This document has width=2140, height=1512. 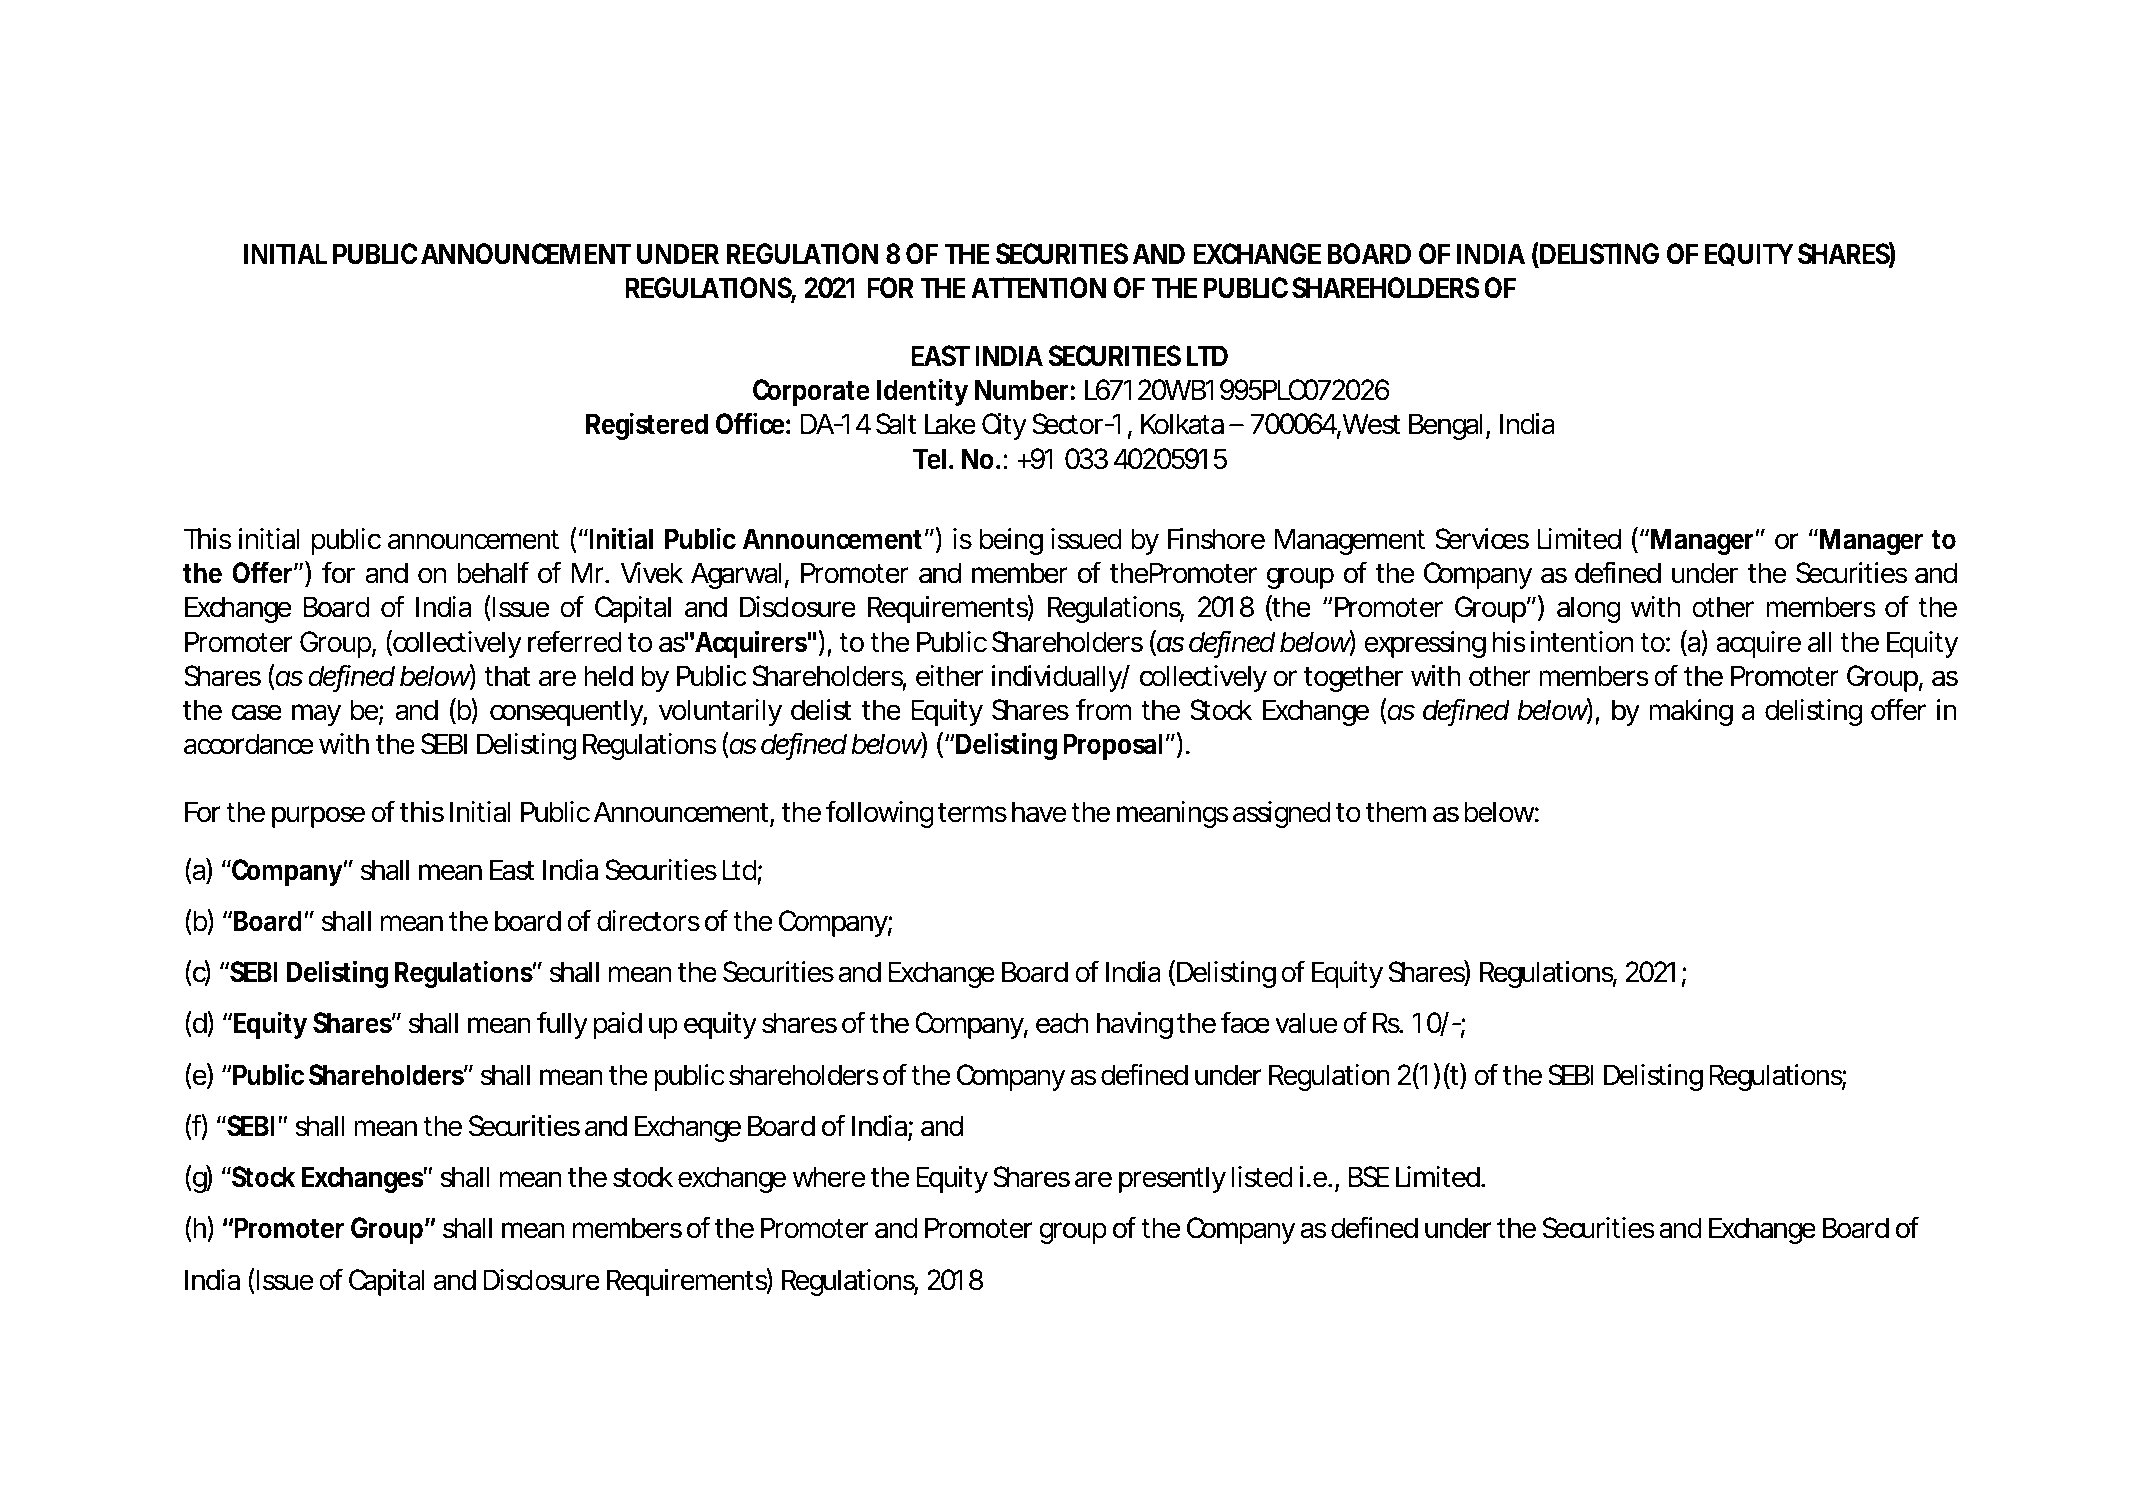 I want to click on value, so click(x=1306, y=1023).
